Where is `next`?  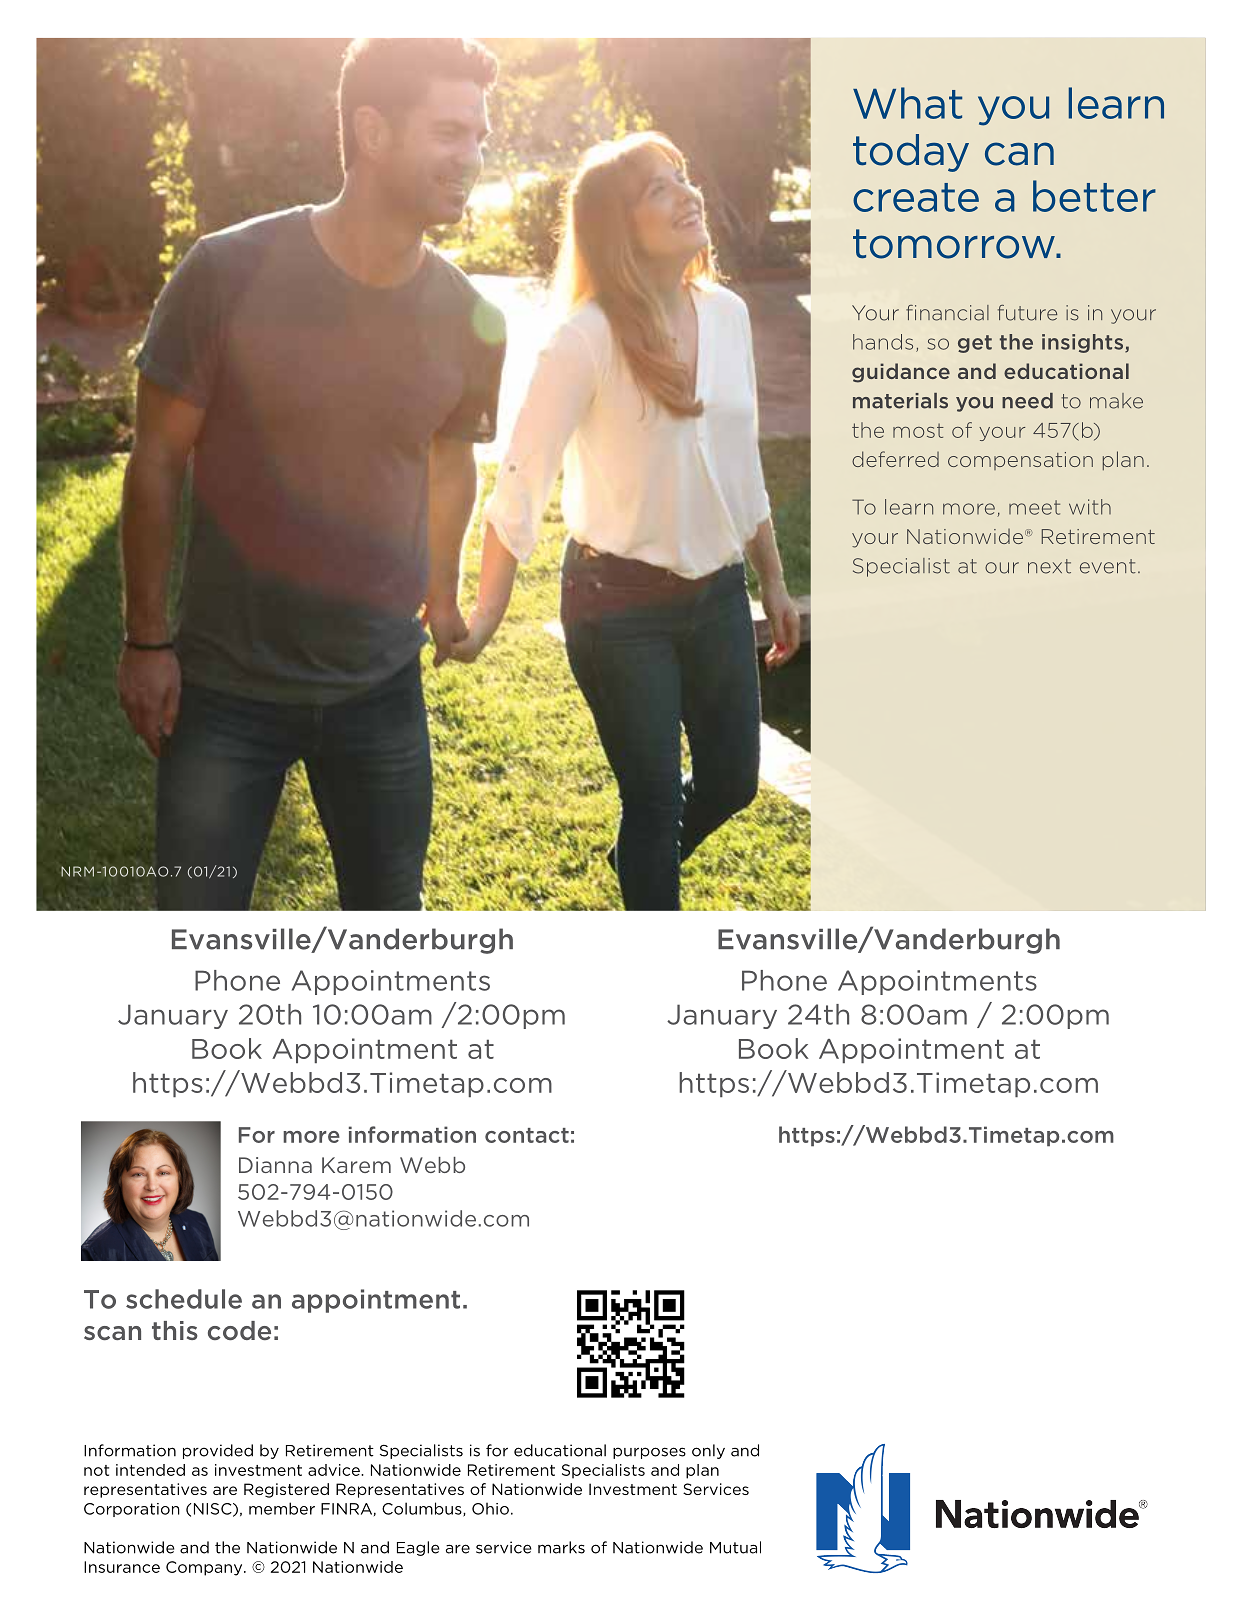
next is located at coordinates (1049, 566).
